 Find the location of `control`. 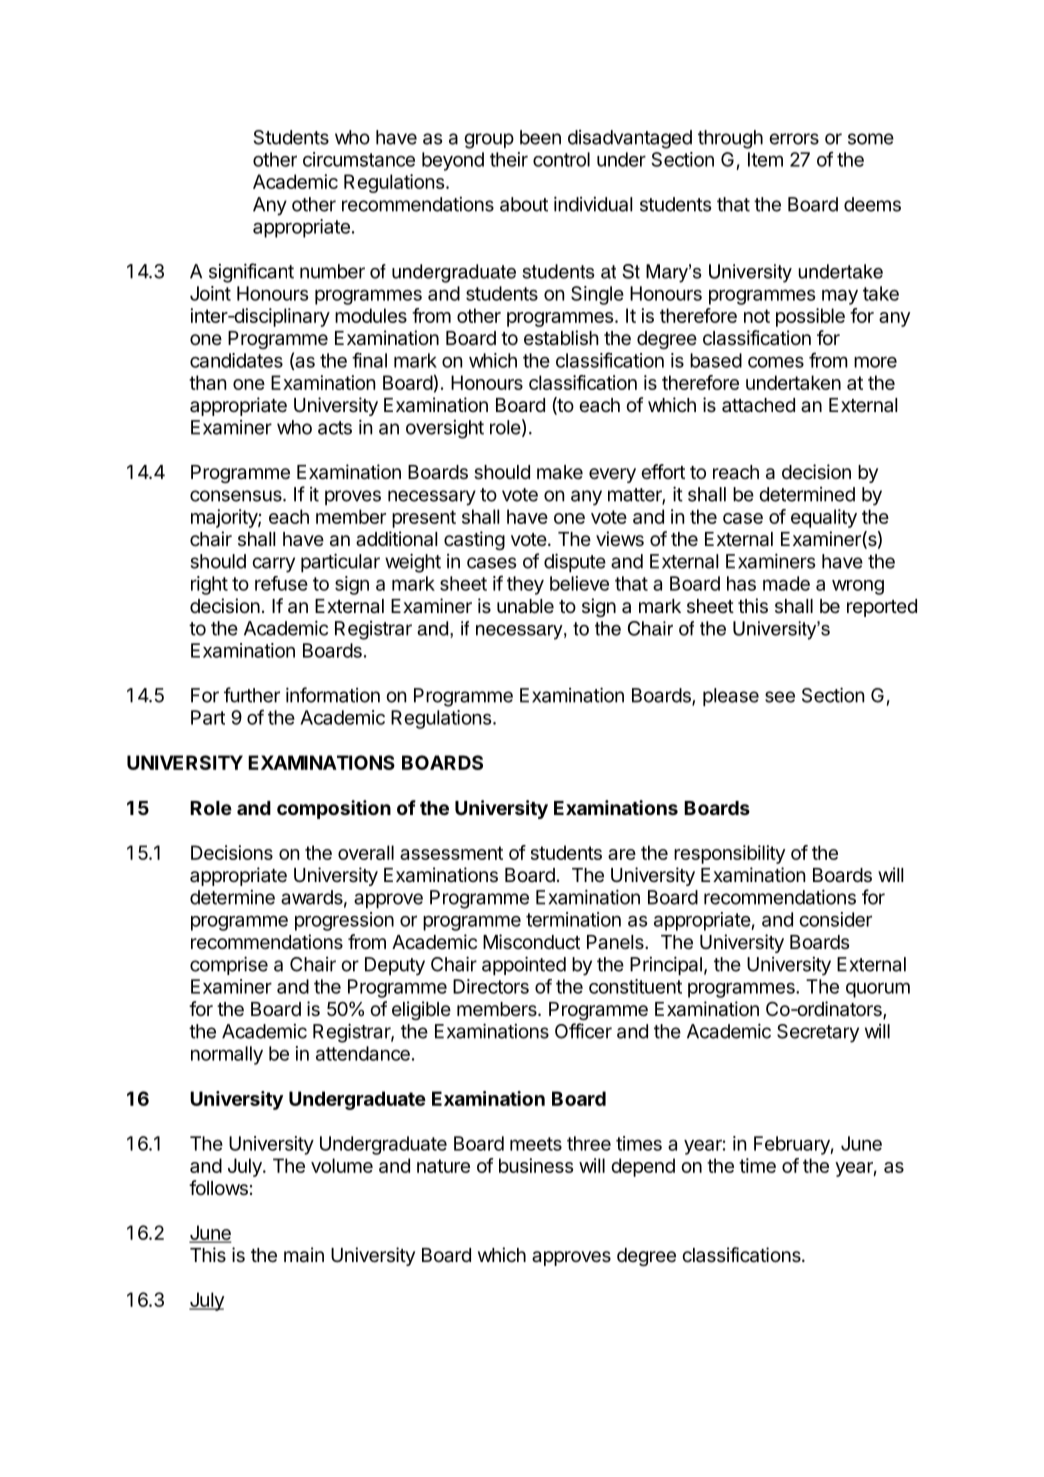

control is located at coordinates (561, 159).
